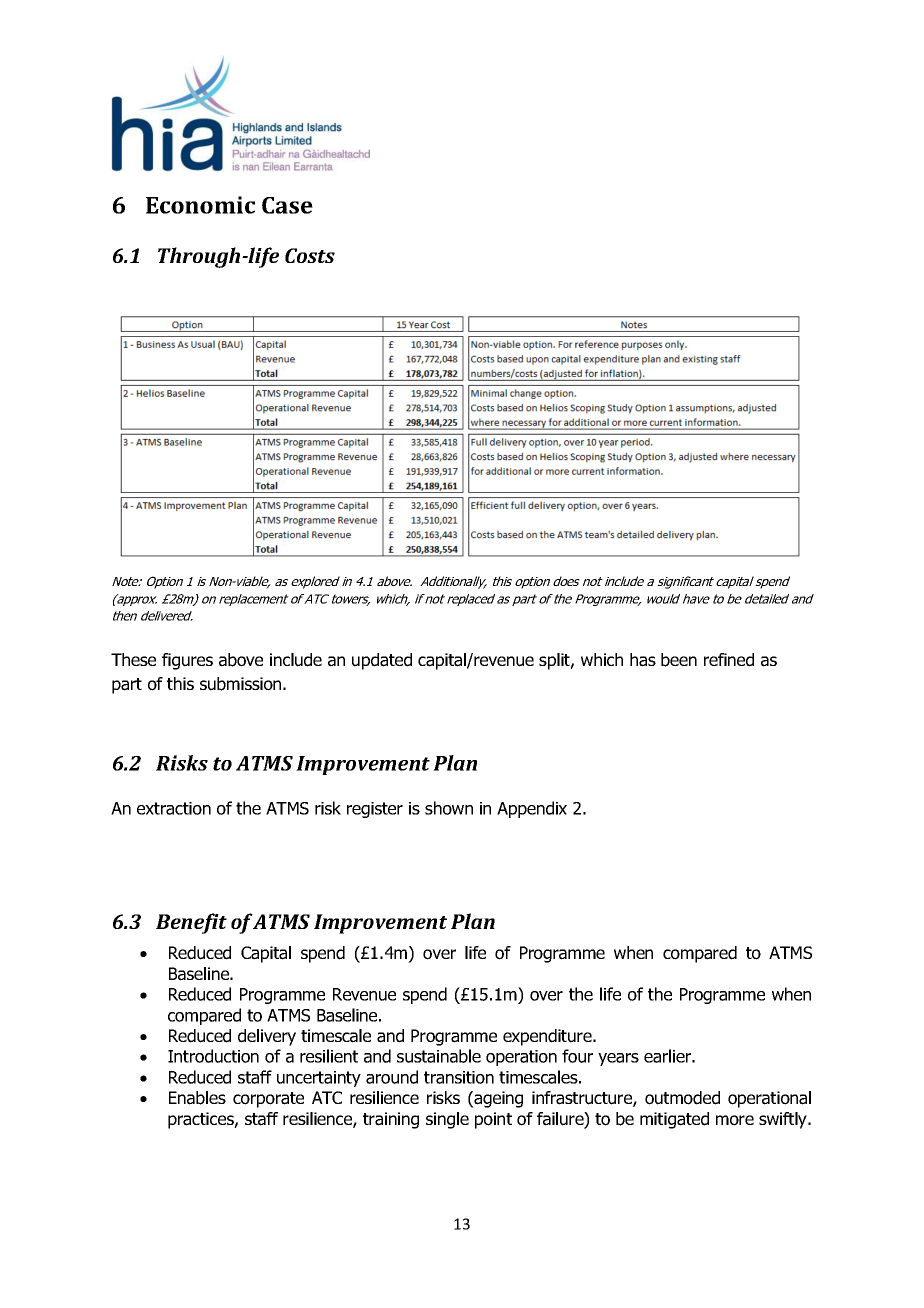 This document has width=924, height=1308. Describe the element at coordinates (310, 255) in the document. I see `Costs` at that location.
